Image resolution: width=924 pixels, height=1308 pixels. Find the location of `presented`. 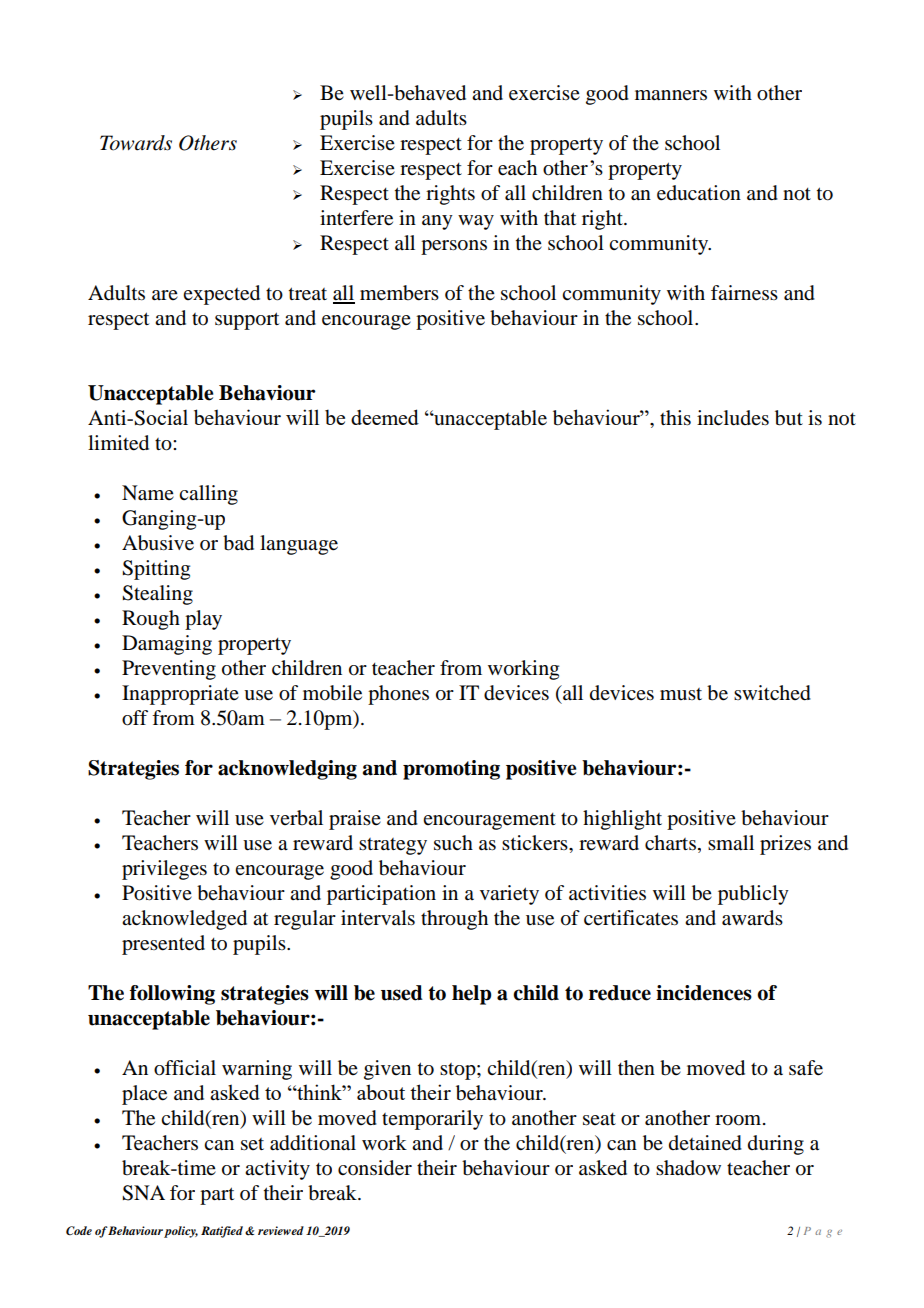

presented is located at coordinates (163, 945).
